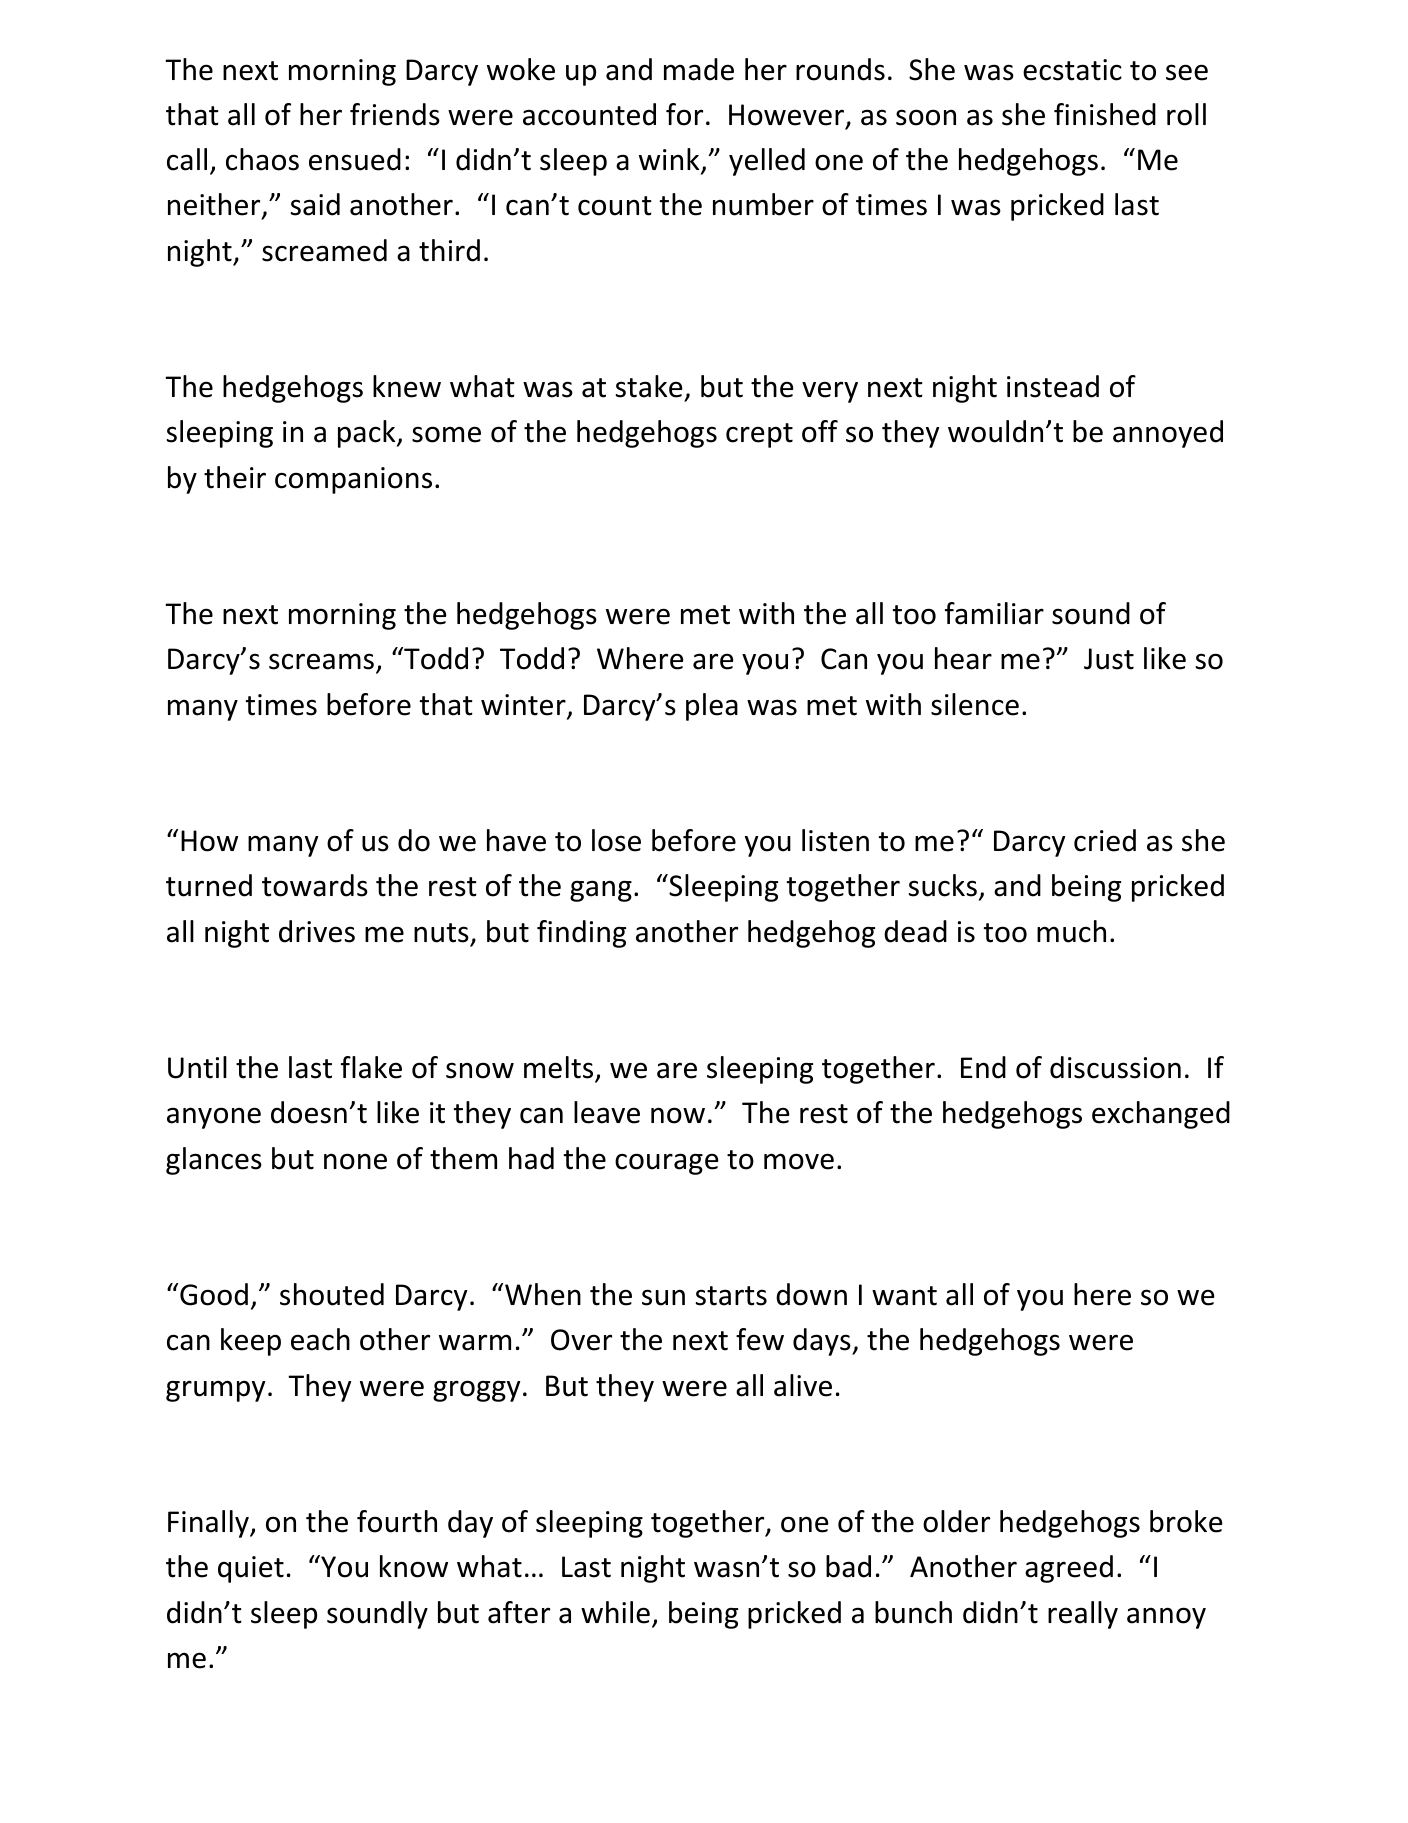  Describe the element at coordinates (670, 160) in the screenshot. I see `wink` at that location.
